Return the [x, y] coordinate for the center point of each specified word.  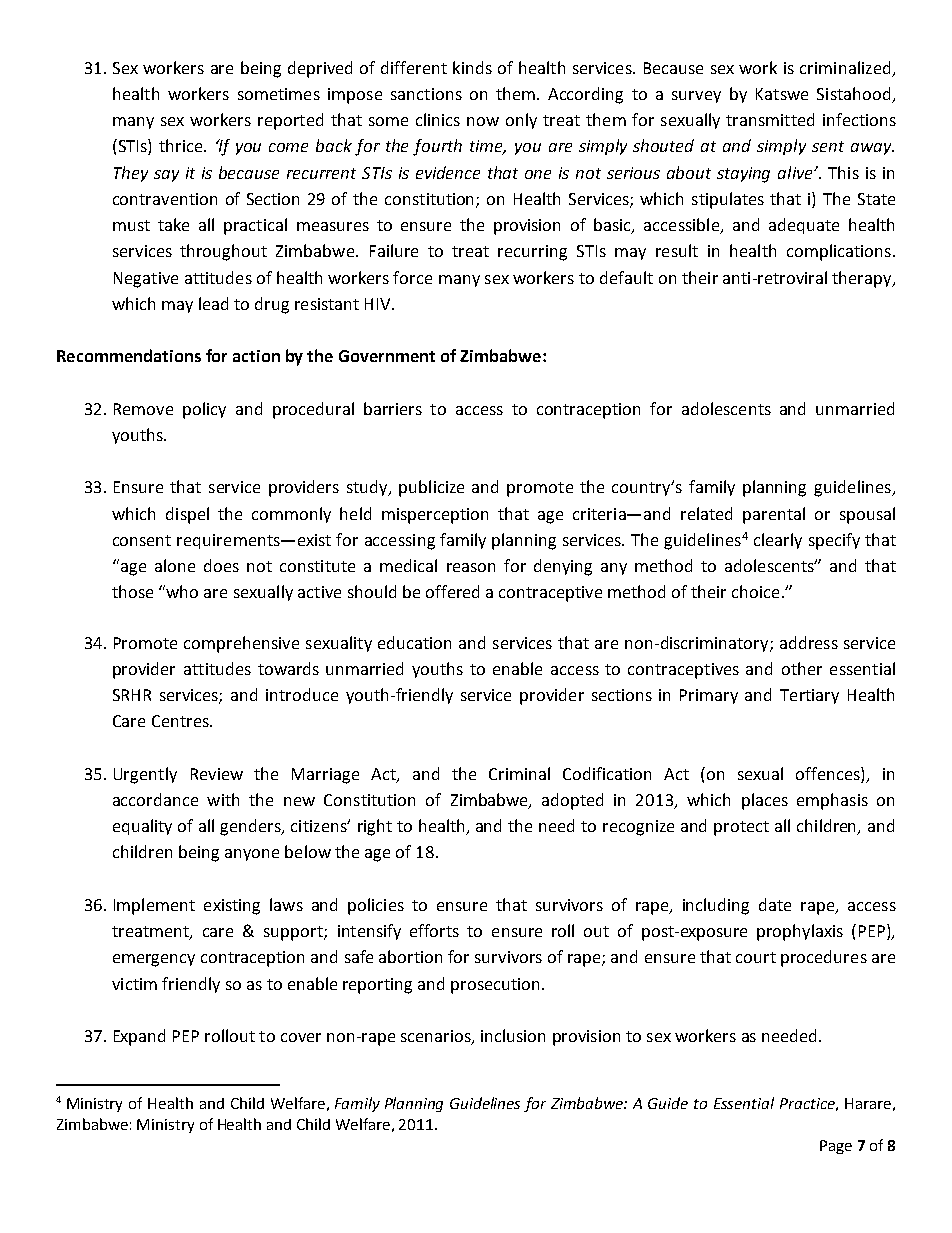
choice [755, 591]
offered [452, 591]
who [182, 591]
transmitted [770, 119]
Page [836, 1147]
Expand [139, 1037]
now [483, 121]
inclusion [513, 1035]
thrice [182, 145]
